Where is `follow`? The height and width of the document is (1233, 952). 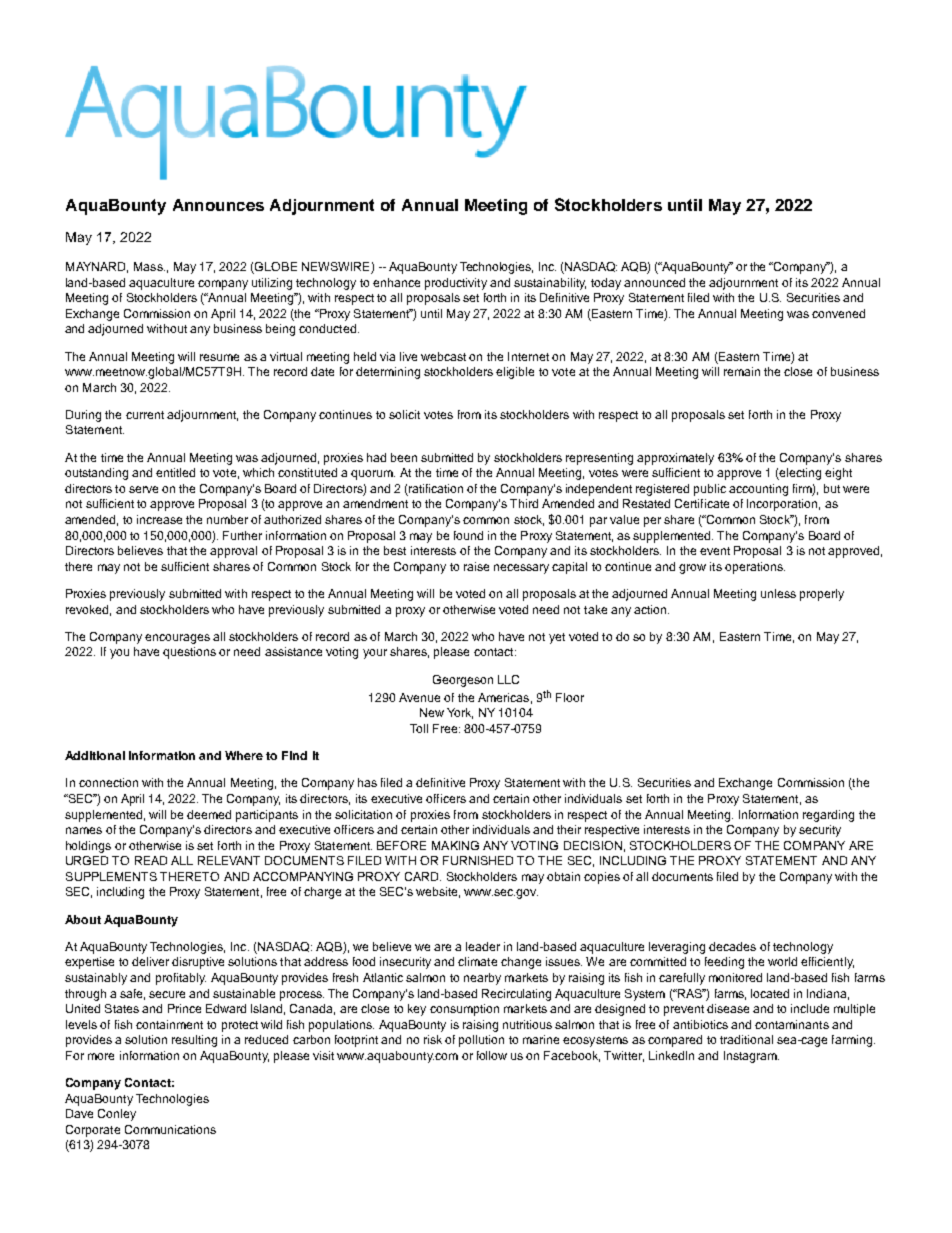
follow is located at coordinates (492, 1055).
